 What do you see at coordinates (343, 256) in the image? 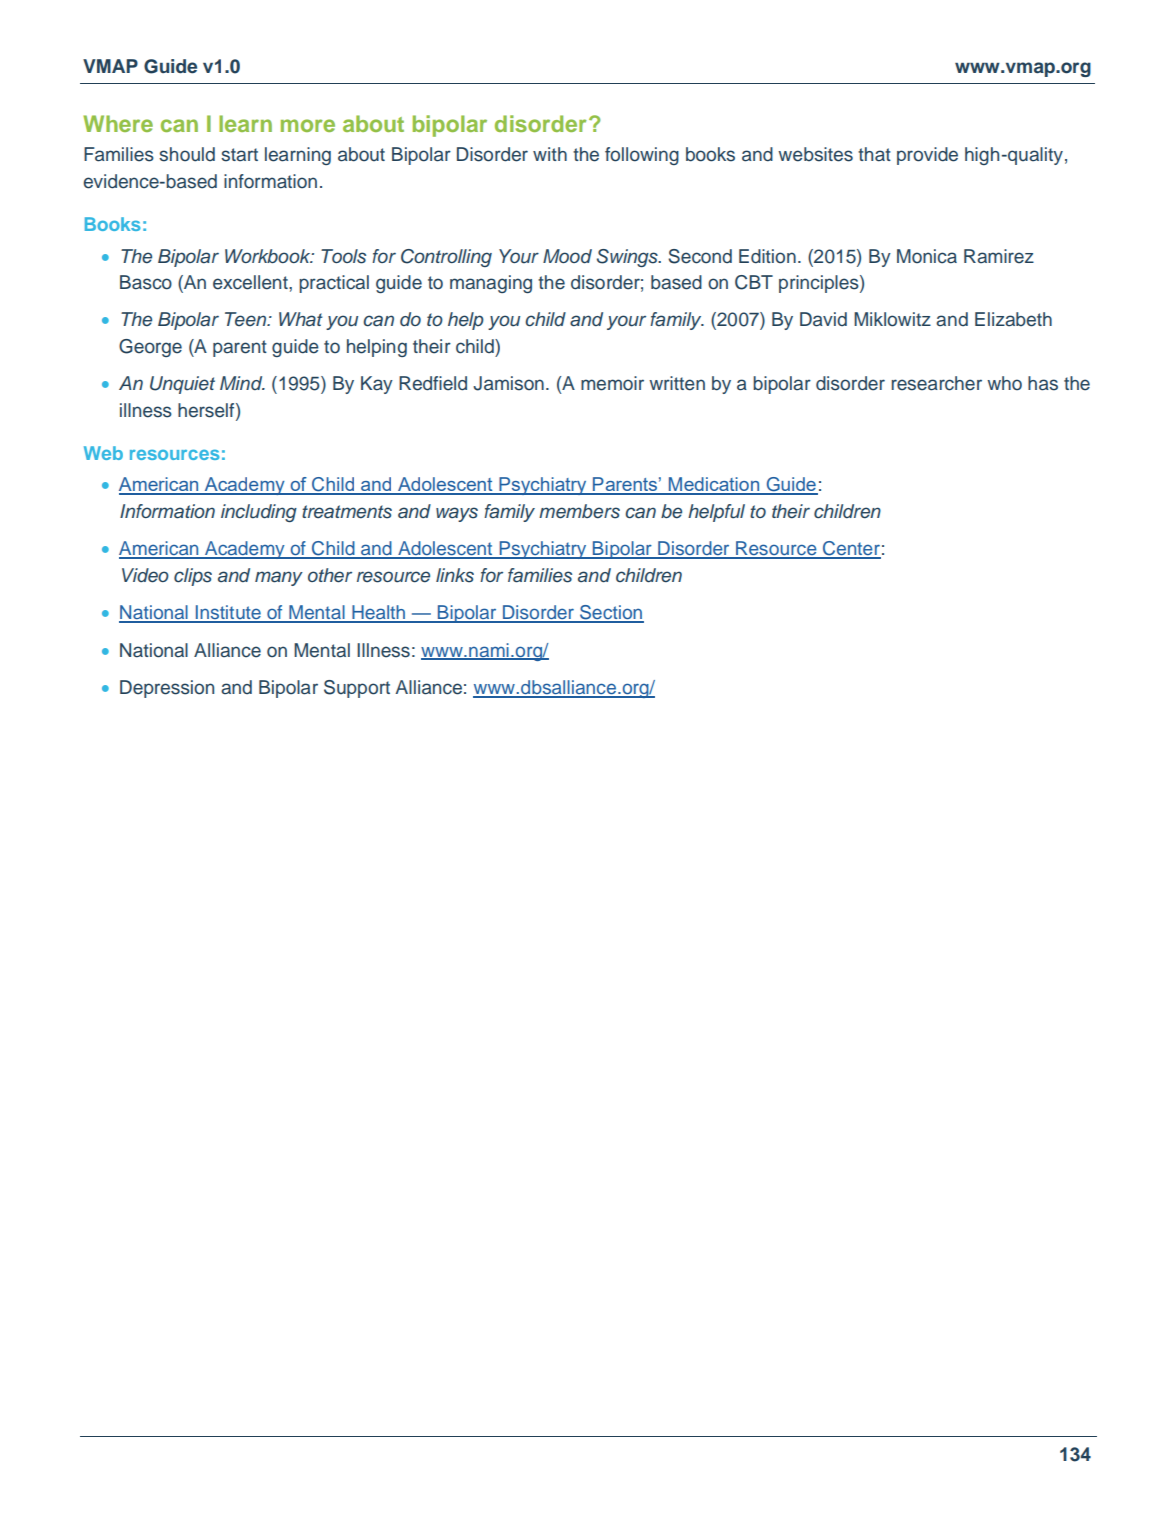
I see `Tools` at bounding box center [343, 256].
